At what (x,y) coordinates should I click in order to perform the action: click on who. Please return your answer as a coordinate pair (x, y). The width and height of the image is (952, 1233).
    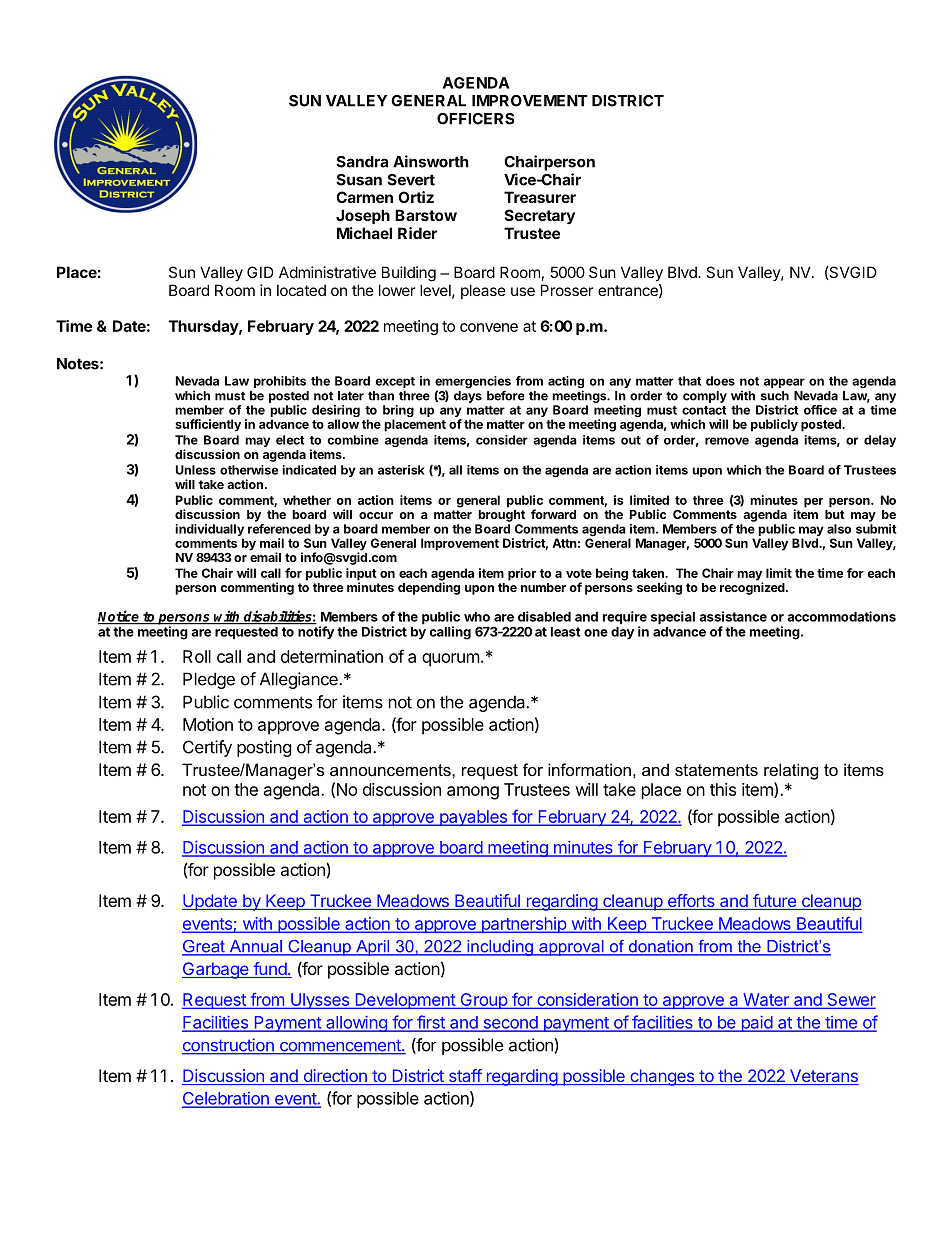
    Looking at the image, I should click on (477, 617).
